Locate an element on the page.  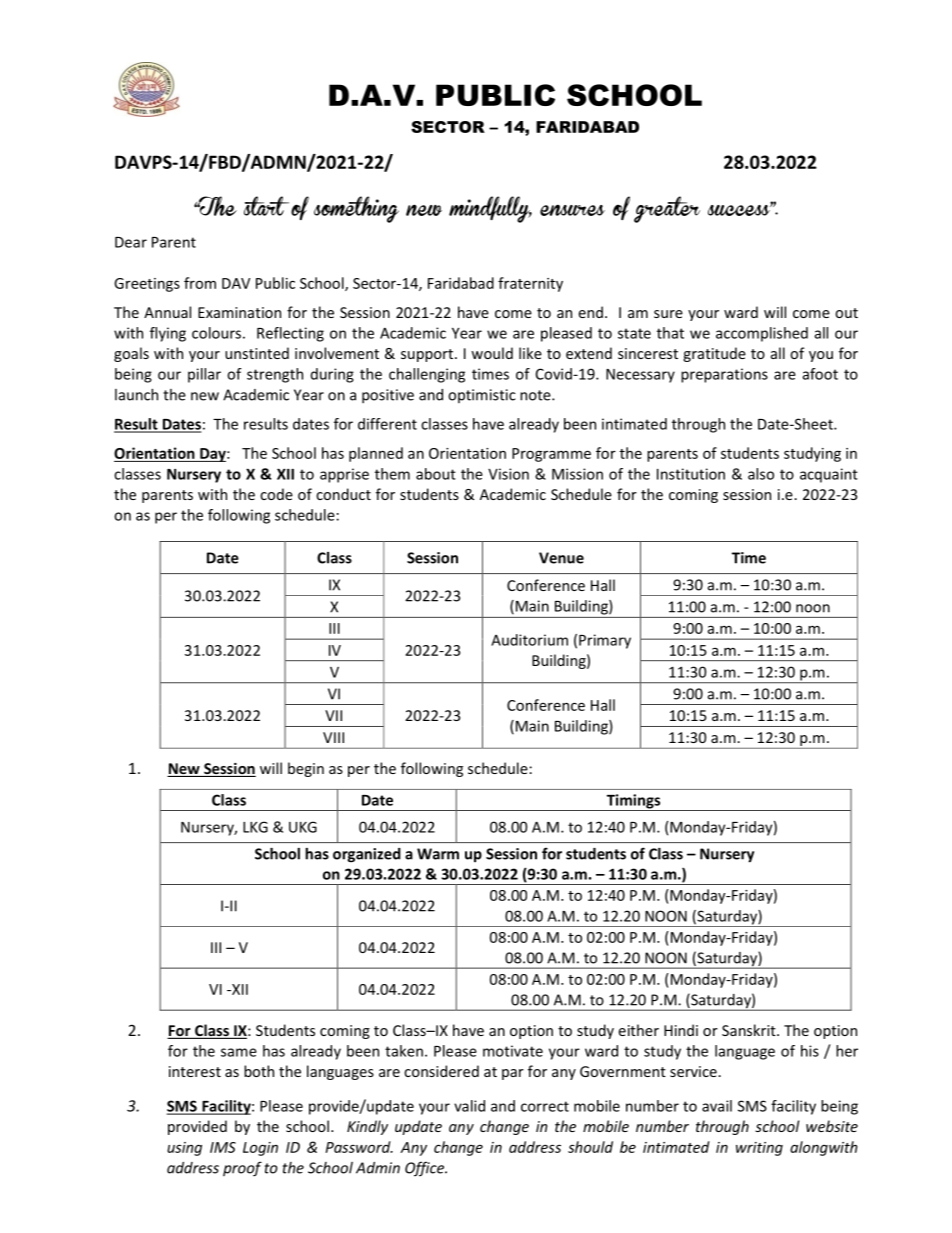
Vision is located at coordinates (508, 474).
